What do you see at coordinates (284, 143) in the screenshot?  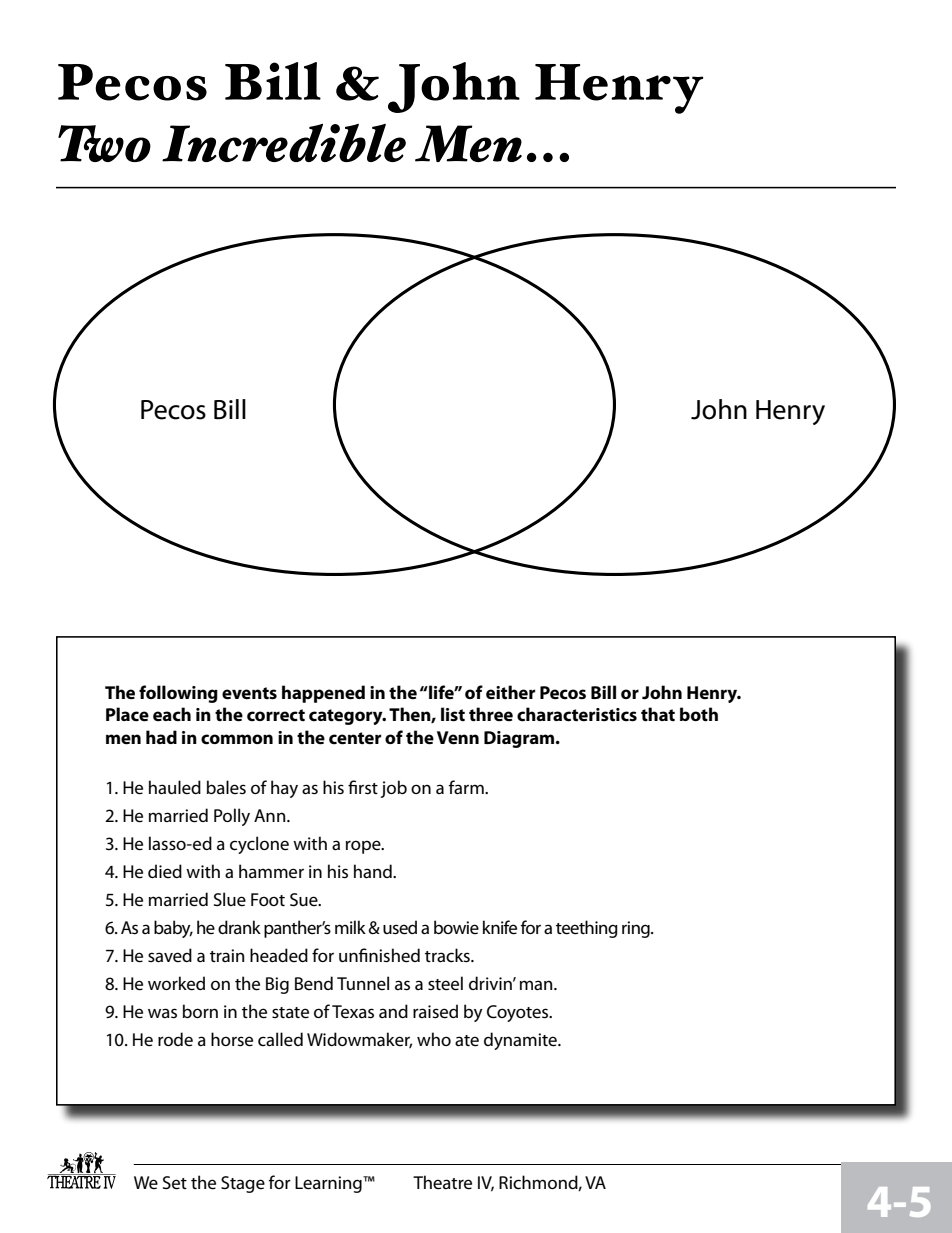 I see `Incredible` at bounding box center [284, 143].
